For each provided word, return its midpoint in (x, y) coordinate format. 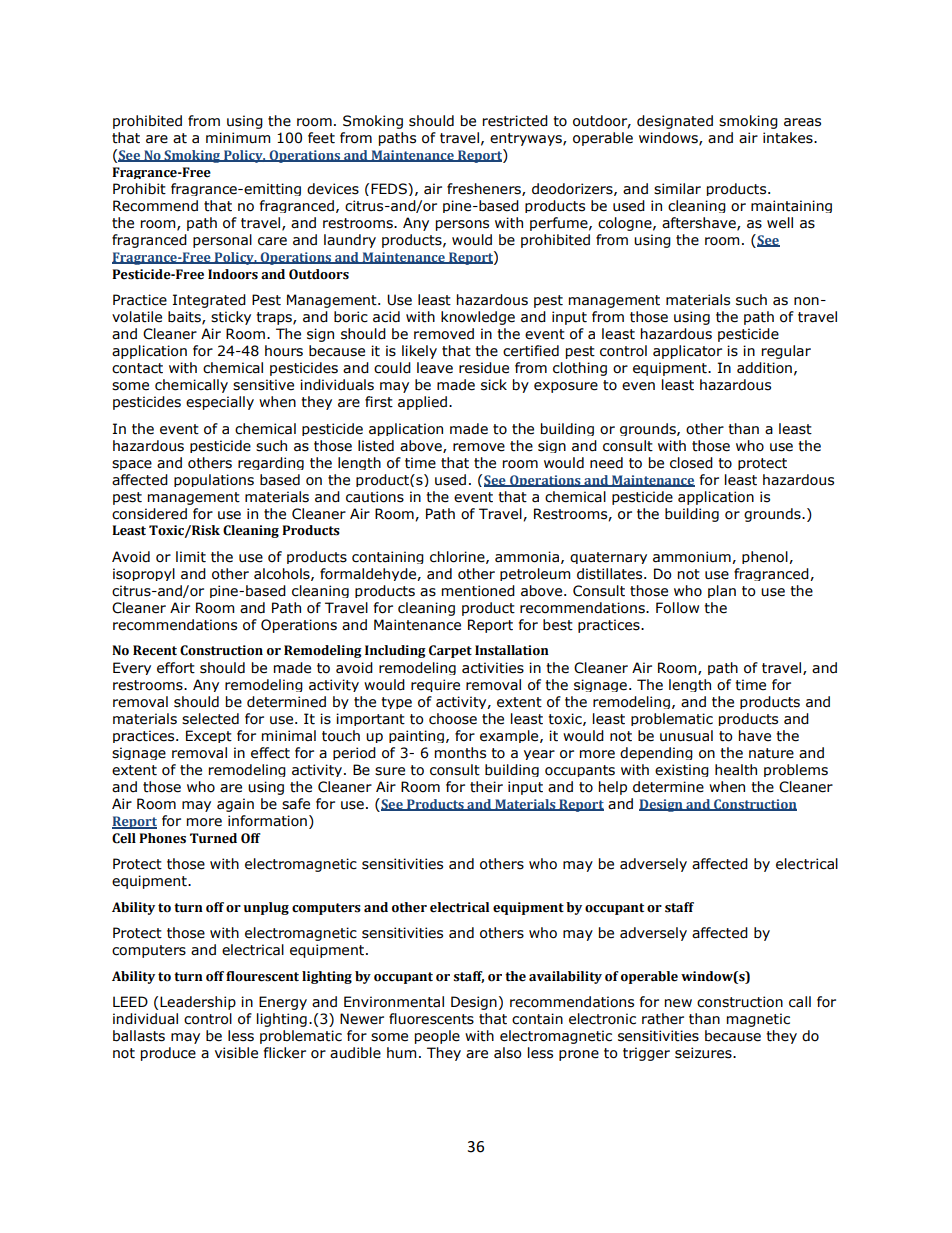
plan (722, 591)
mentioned (478, 591)
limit (191, 557)
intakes (789, 138)
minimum (238, 138)
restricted (515, 121)
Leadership (198, 1003)
